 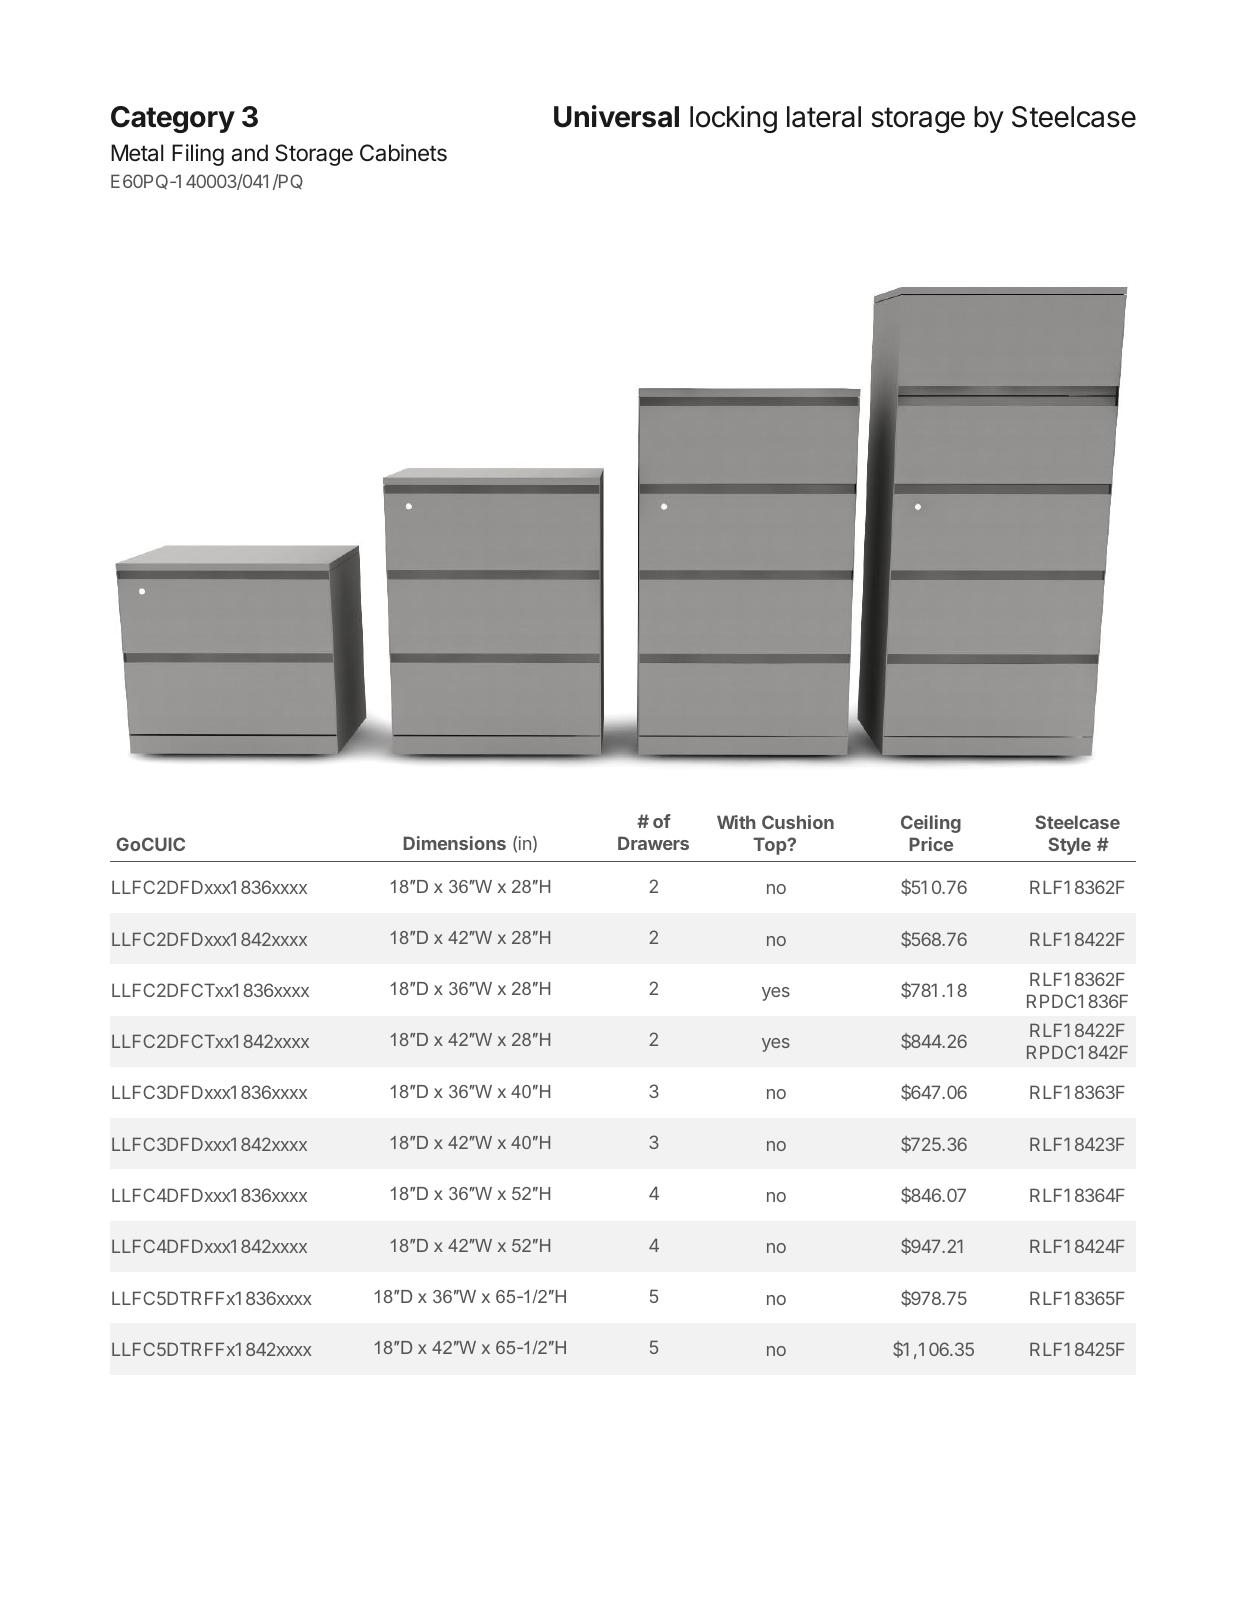 I want to click on Style, so click(x=1069, y=846).
